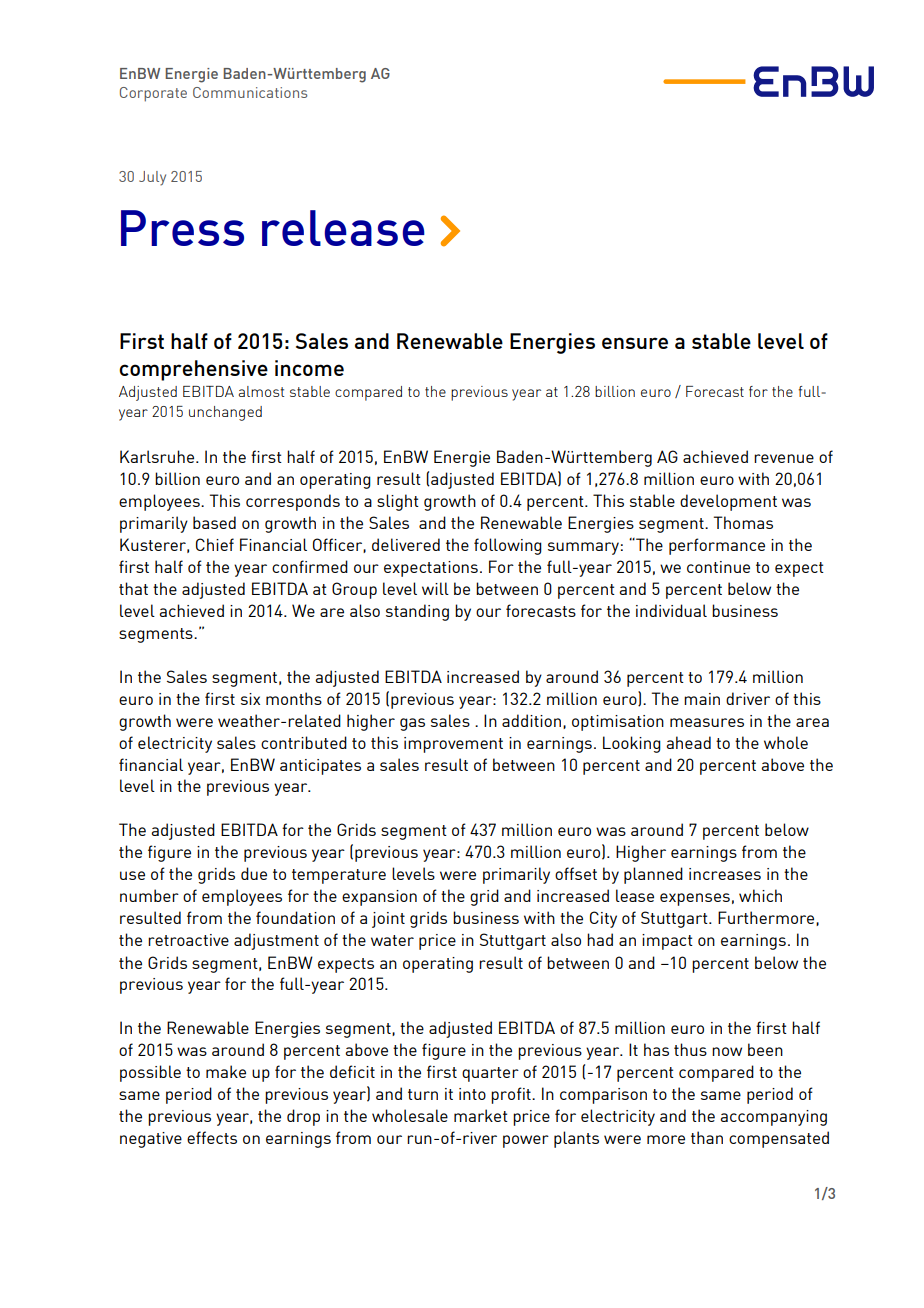 This screenshot has height=1308, width=924. I want to click on Communications, so click(250, 92).
